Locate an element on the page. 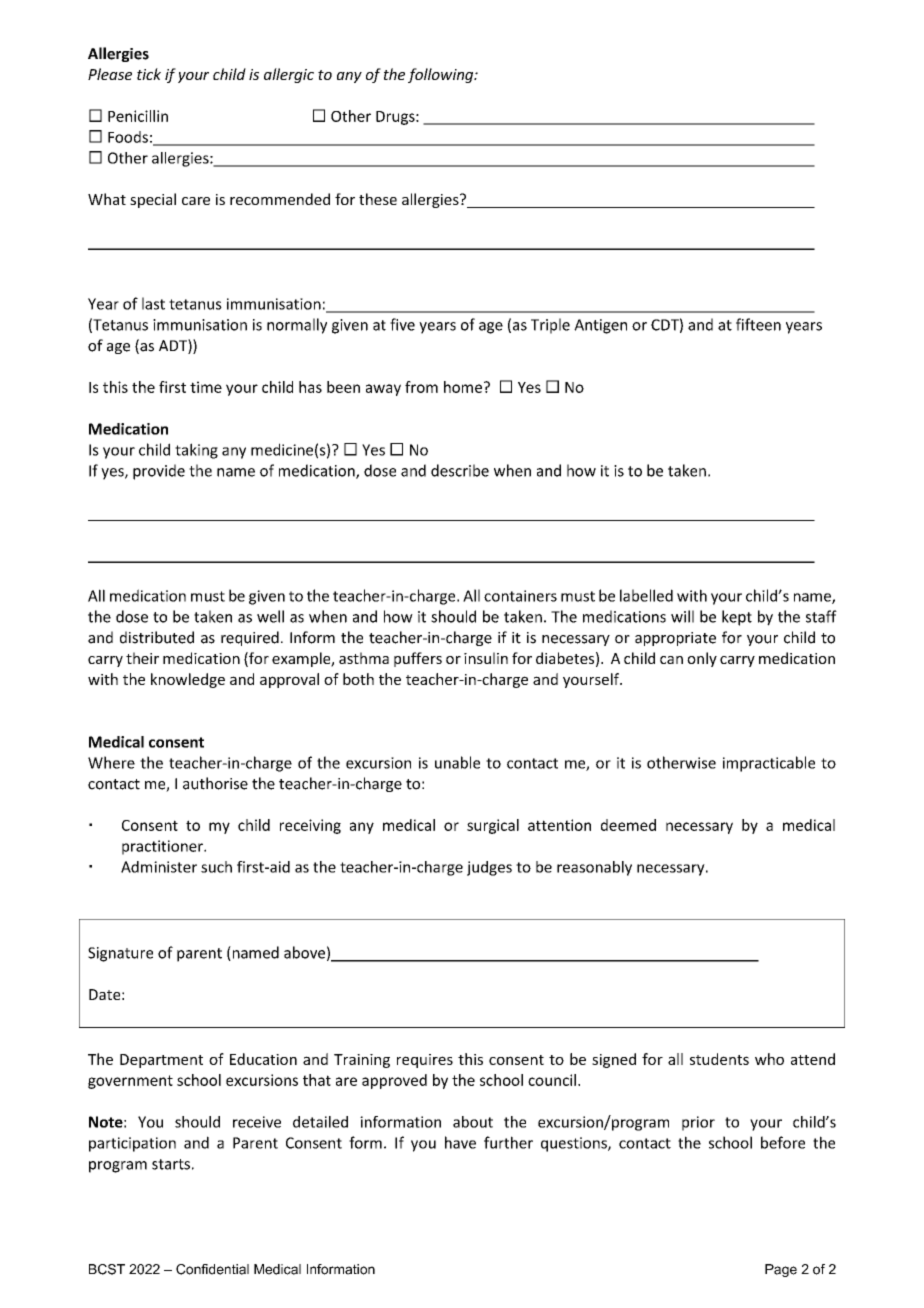 The height and width of the document is (1308, 924). Confidential is located at coordinates (212, 1269).
